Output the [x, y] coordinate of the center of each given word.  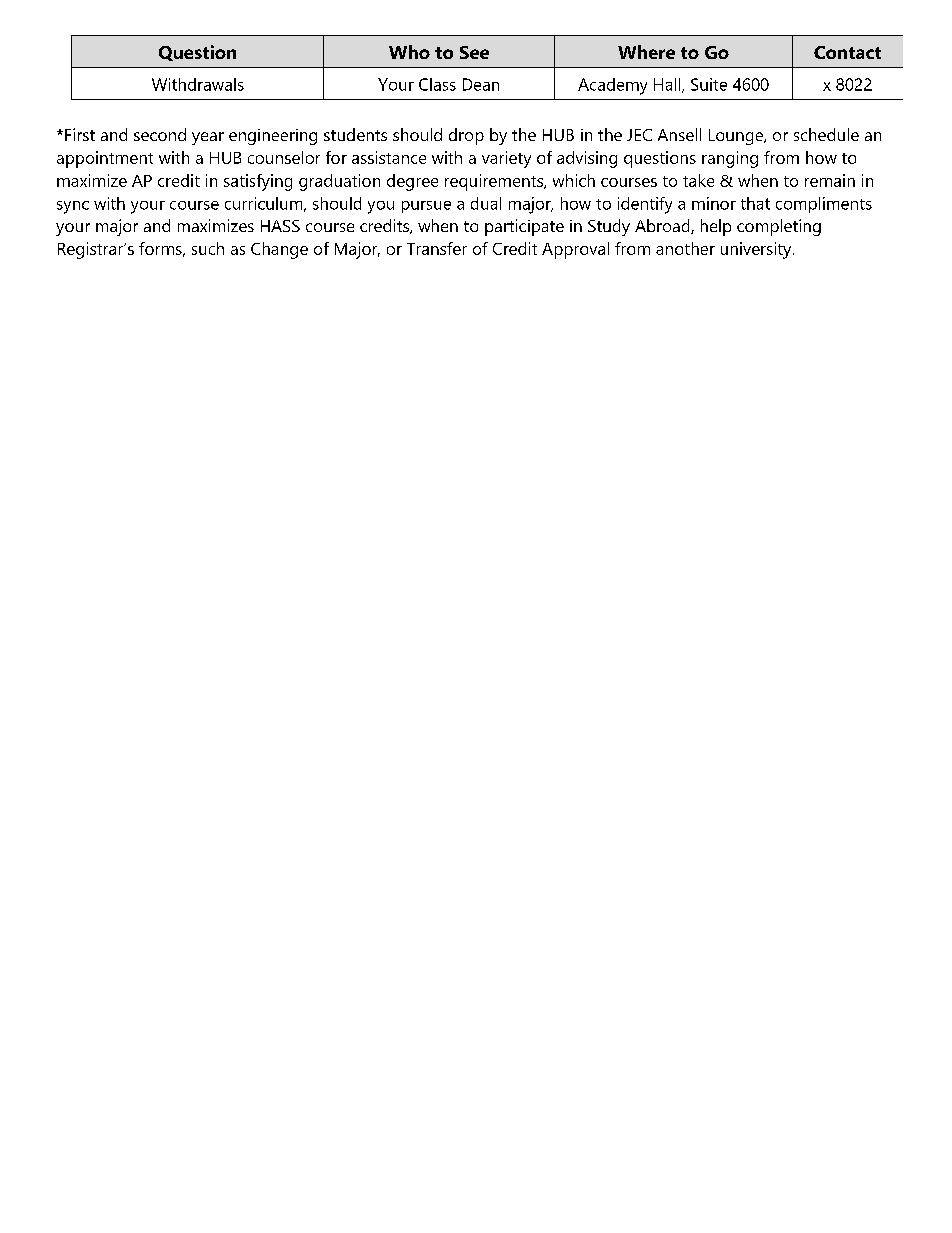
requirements [495, 182]
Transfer [437, 248]
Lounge [737, 137]
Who [409, 52]
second [160, 134]
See [474, 52]
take [698, 180]
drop [466, 136]
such [208, 248]
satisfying [258, 182]
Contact [847, 52]
